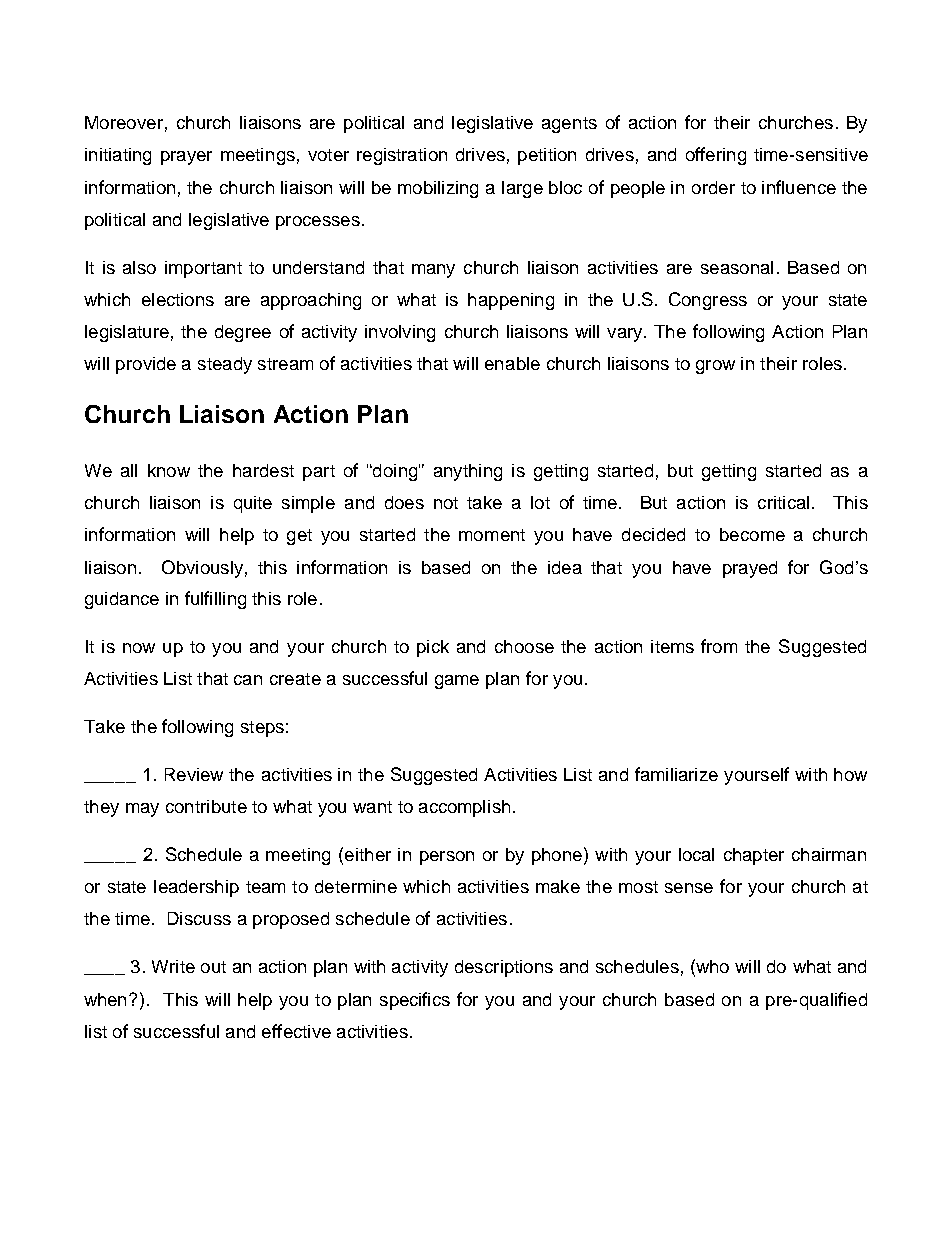 This image has width=952, height=1233. I want to click on offering, so click(716, 156).
